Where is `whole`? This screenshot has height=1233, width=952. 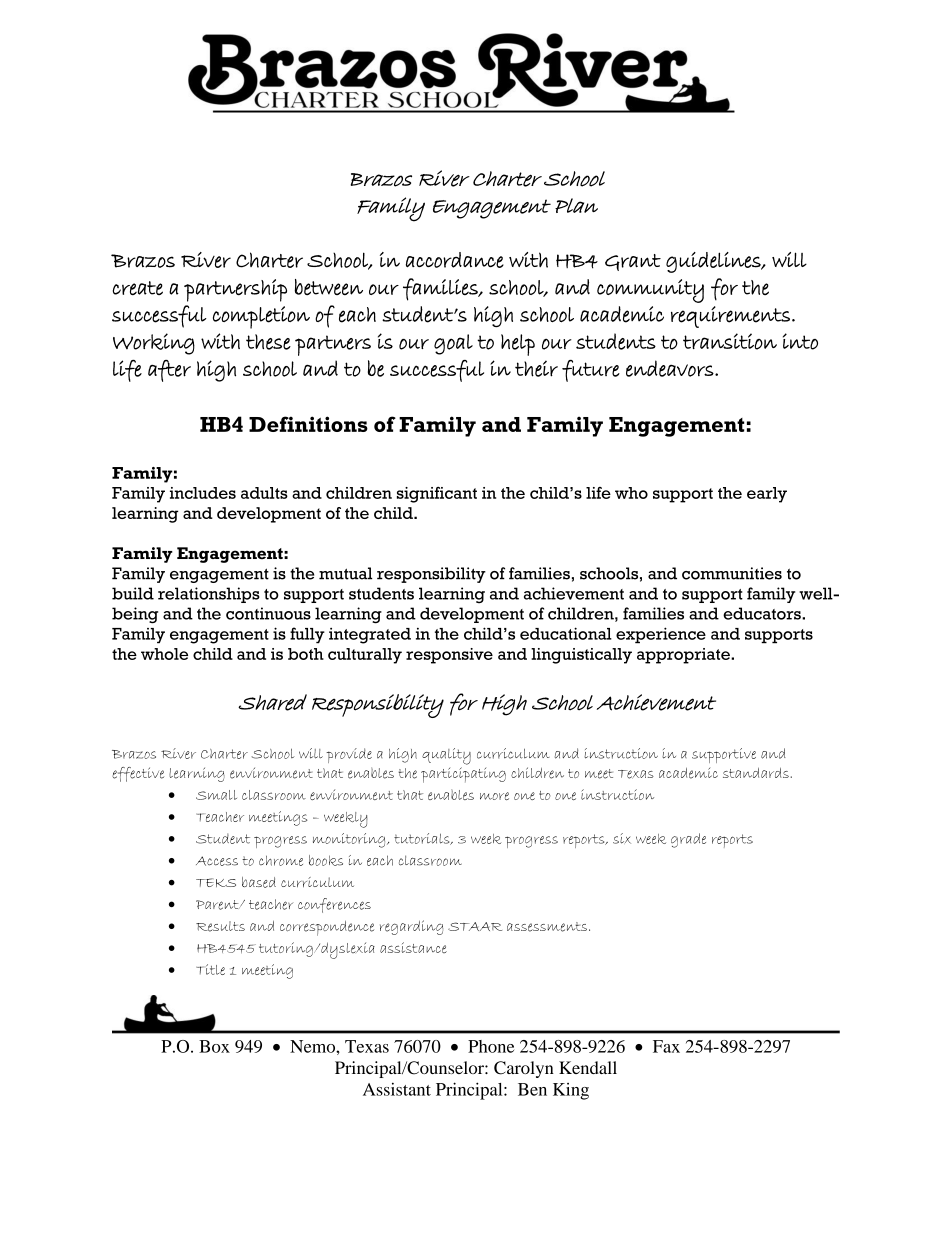 whole is located at coordinates (164, 654).
